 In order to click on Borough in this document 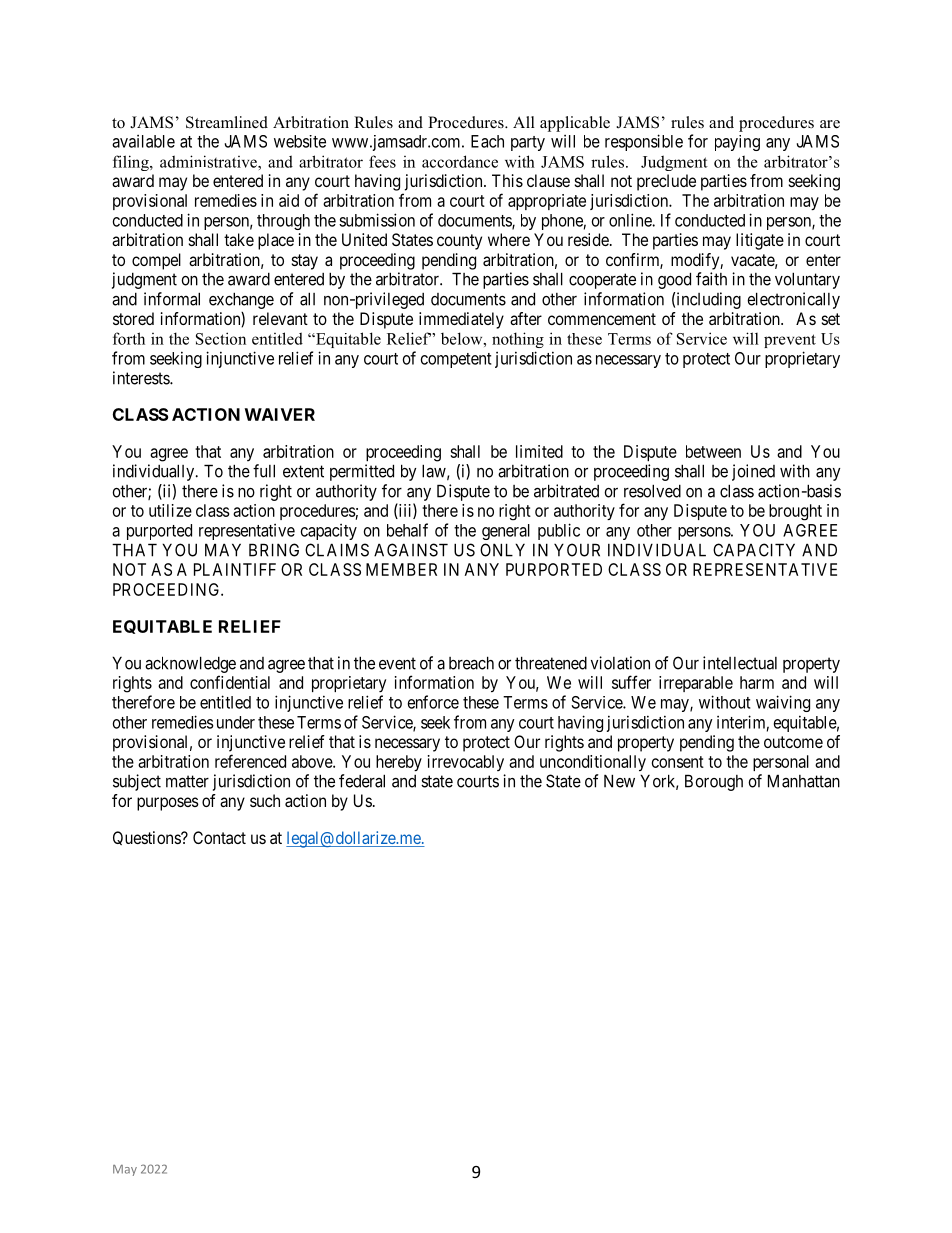, I will do `click(714, 782)`.
